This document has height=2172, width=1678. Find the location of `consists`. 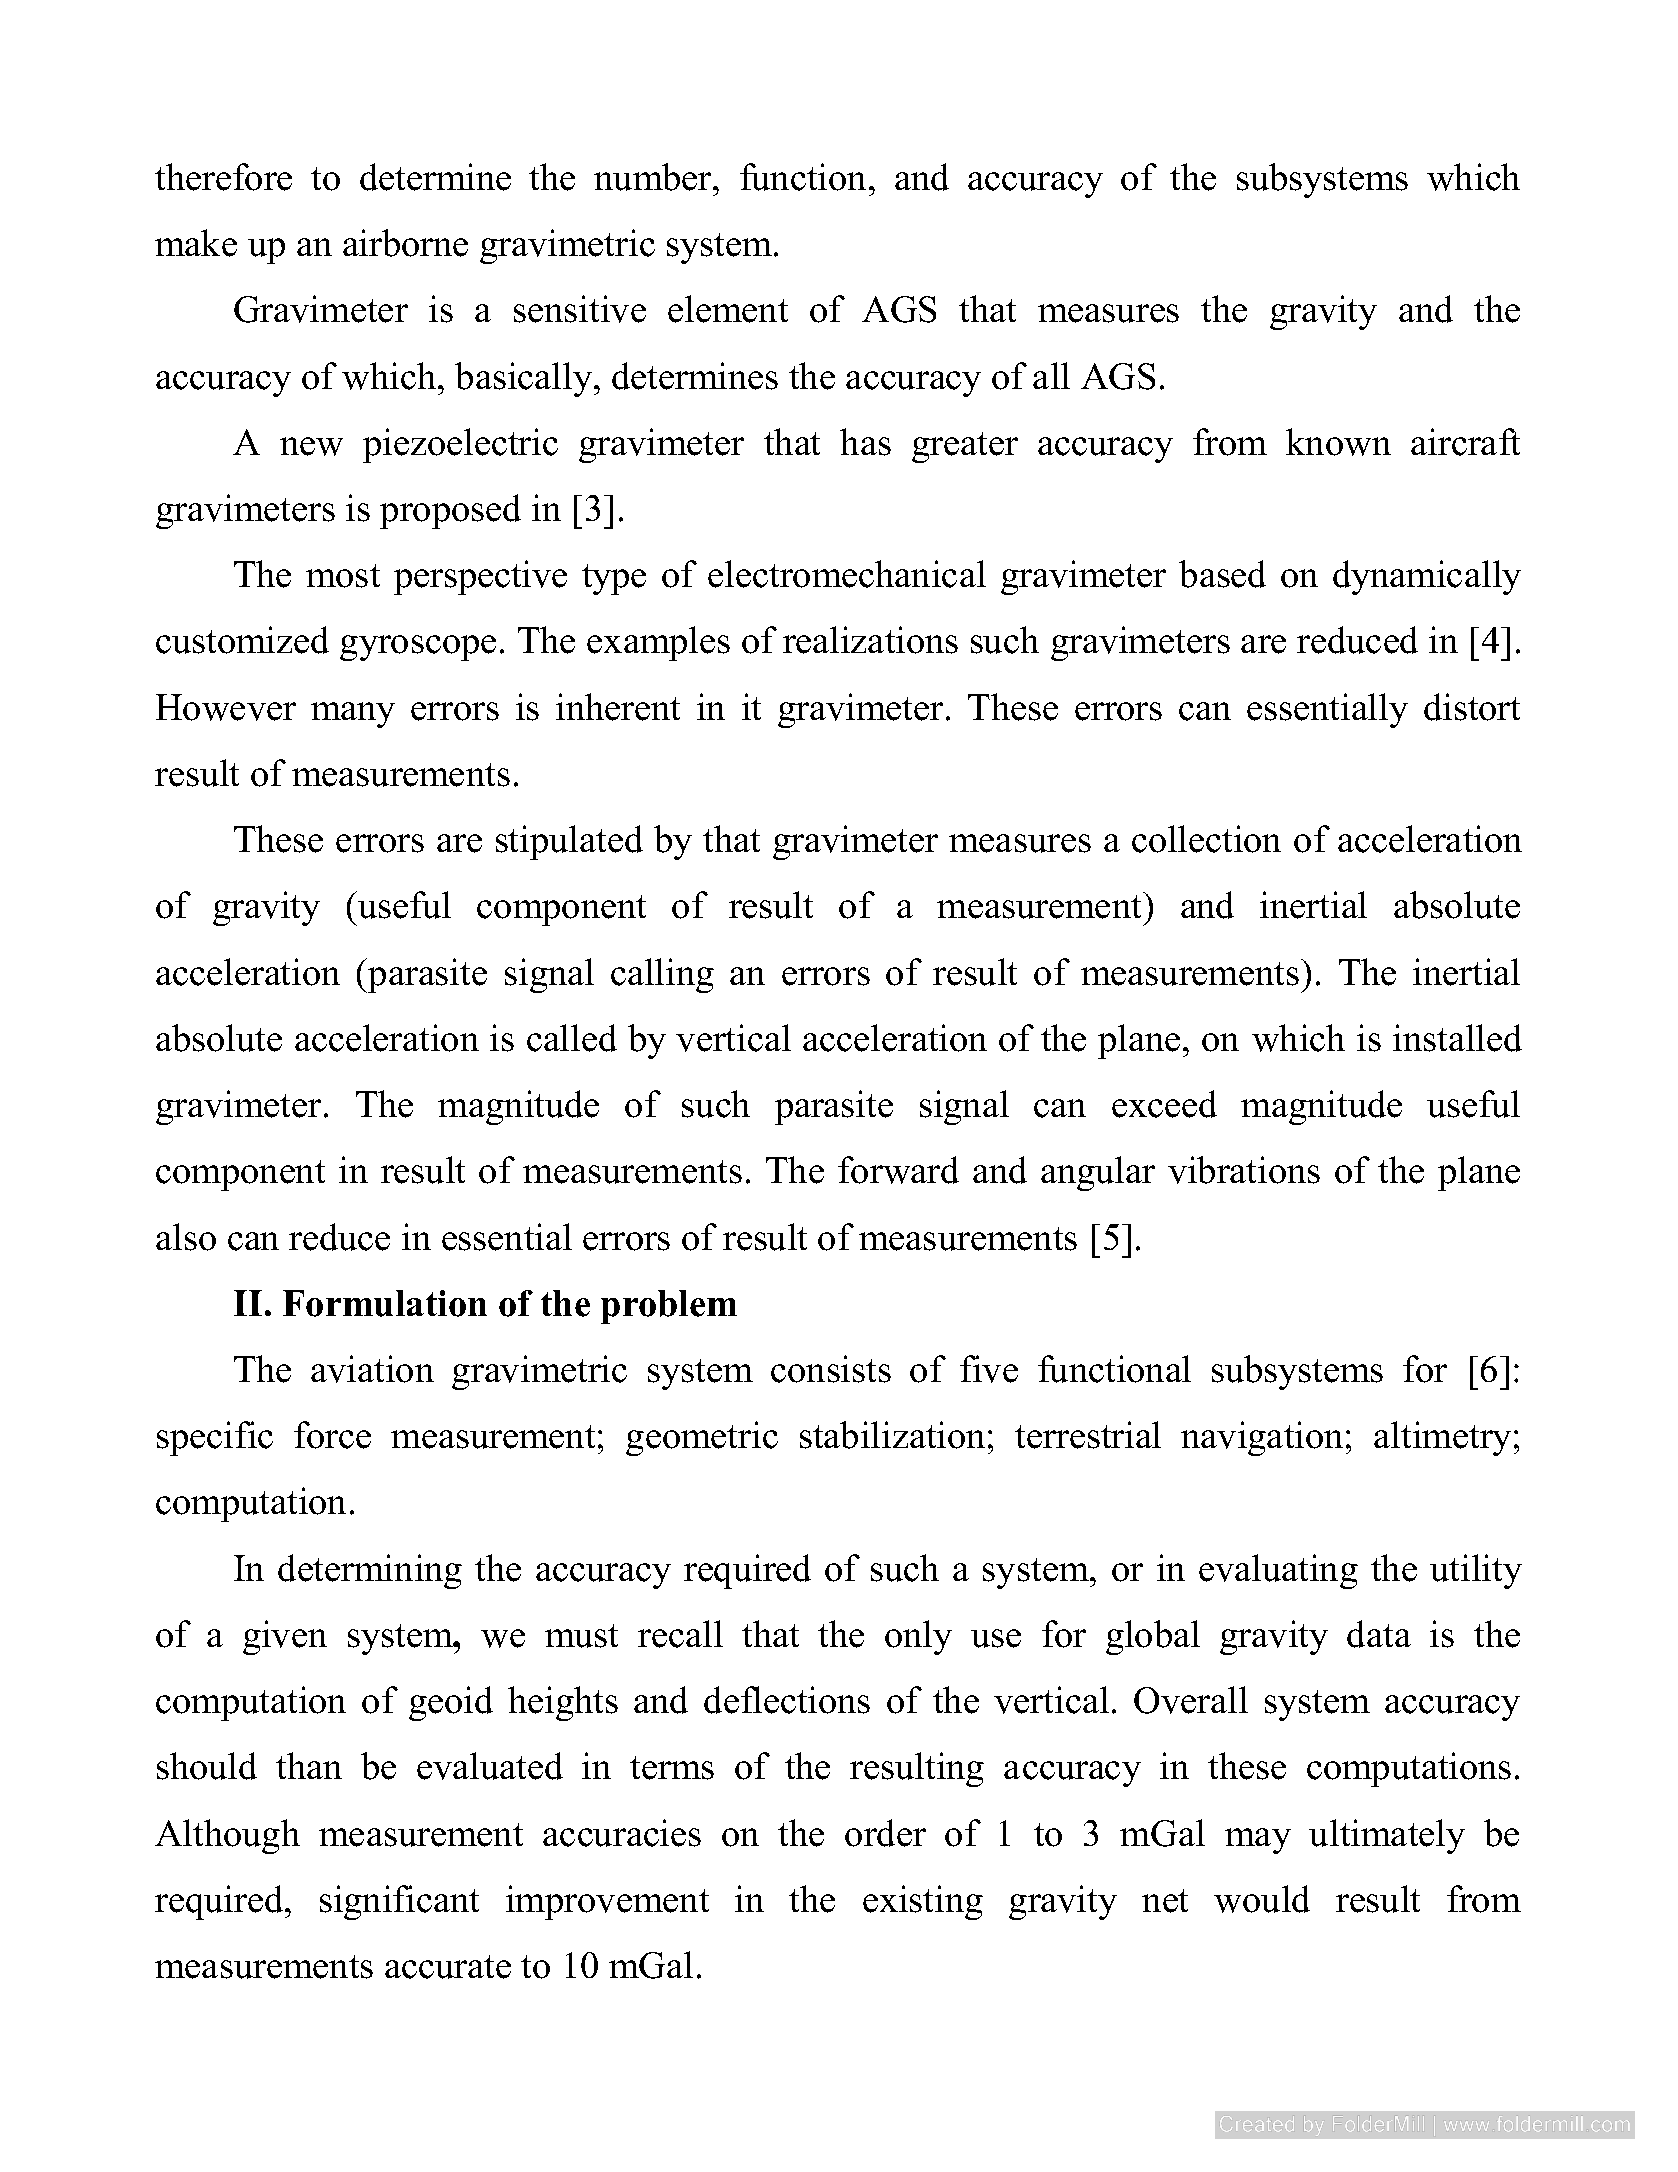

consists is located at coordinates (831, 1369).
